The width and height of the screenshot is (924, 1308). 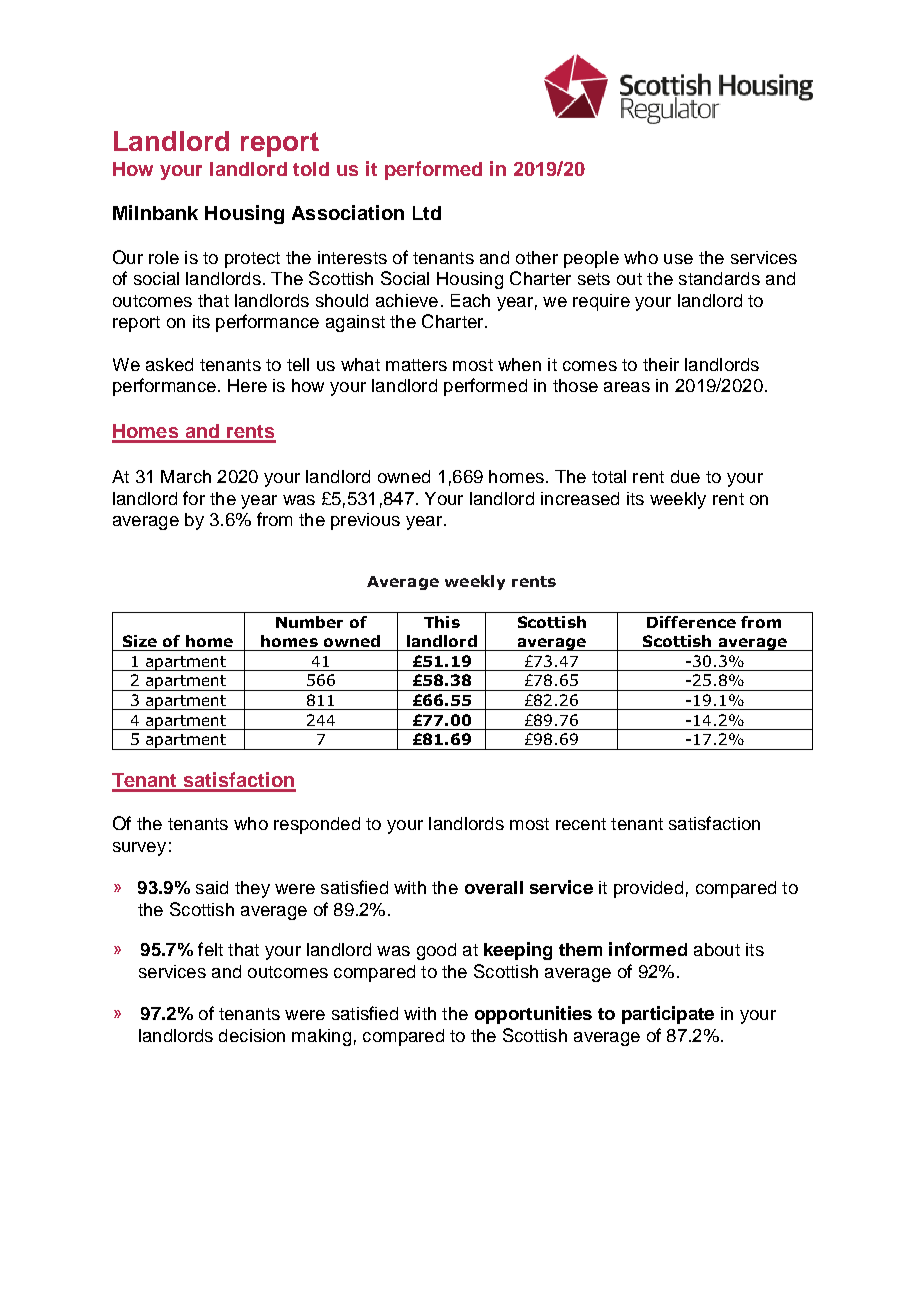 I want to click on decision, so click(x=252, y=1035).
